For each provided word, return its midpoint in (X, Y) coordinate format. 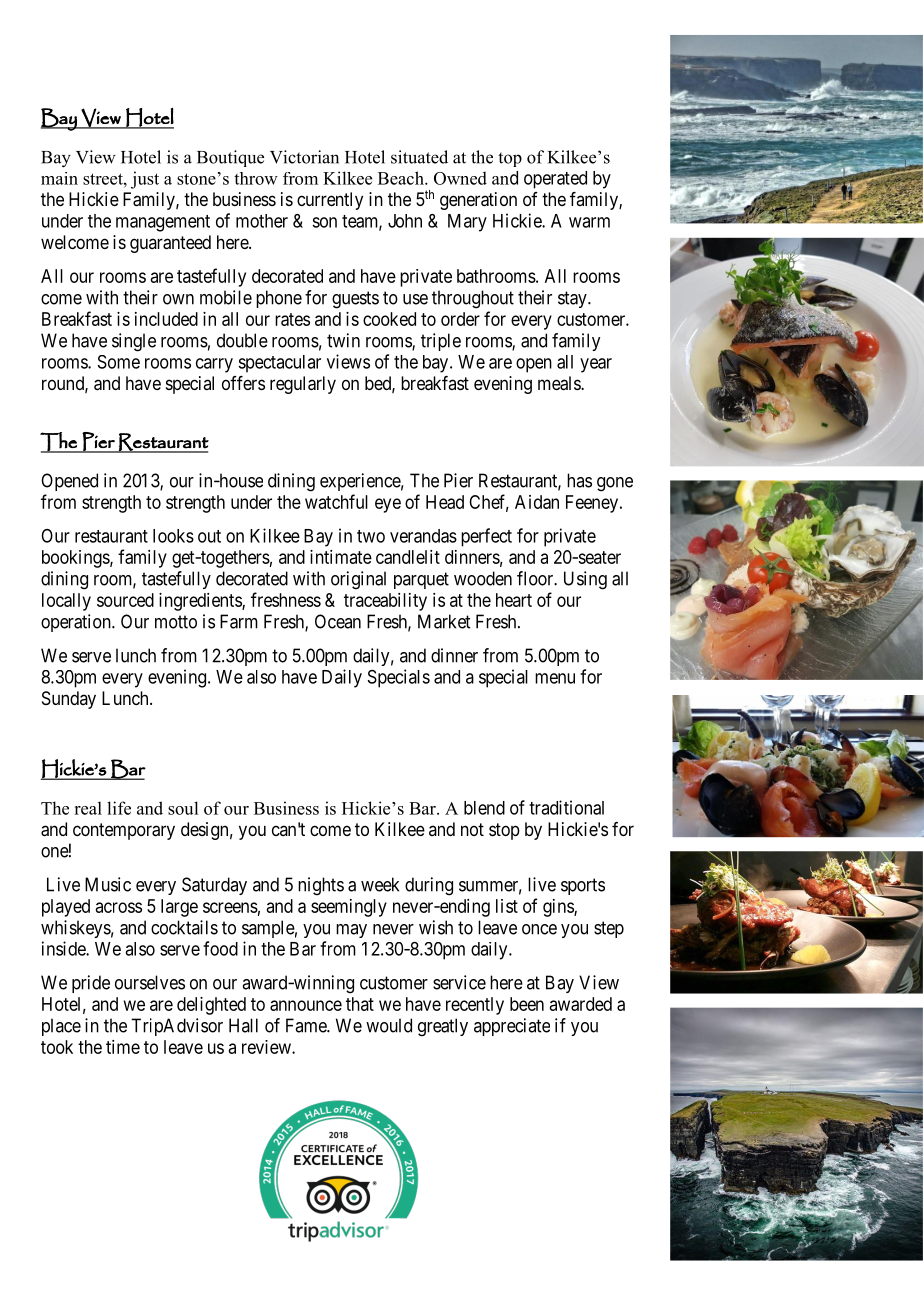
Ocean (338, 621)
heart (514, 600)
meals (560, 383)
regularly (303, 385)
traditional (566, 807)
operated (555, 180)
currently (330, 201)
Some (119, 362)
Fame (307, 1025)
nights (321, 886)
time (123, 1047)
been (527, 1004)
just (145, 180)
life (119, 808)
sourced (125, 600)
